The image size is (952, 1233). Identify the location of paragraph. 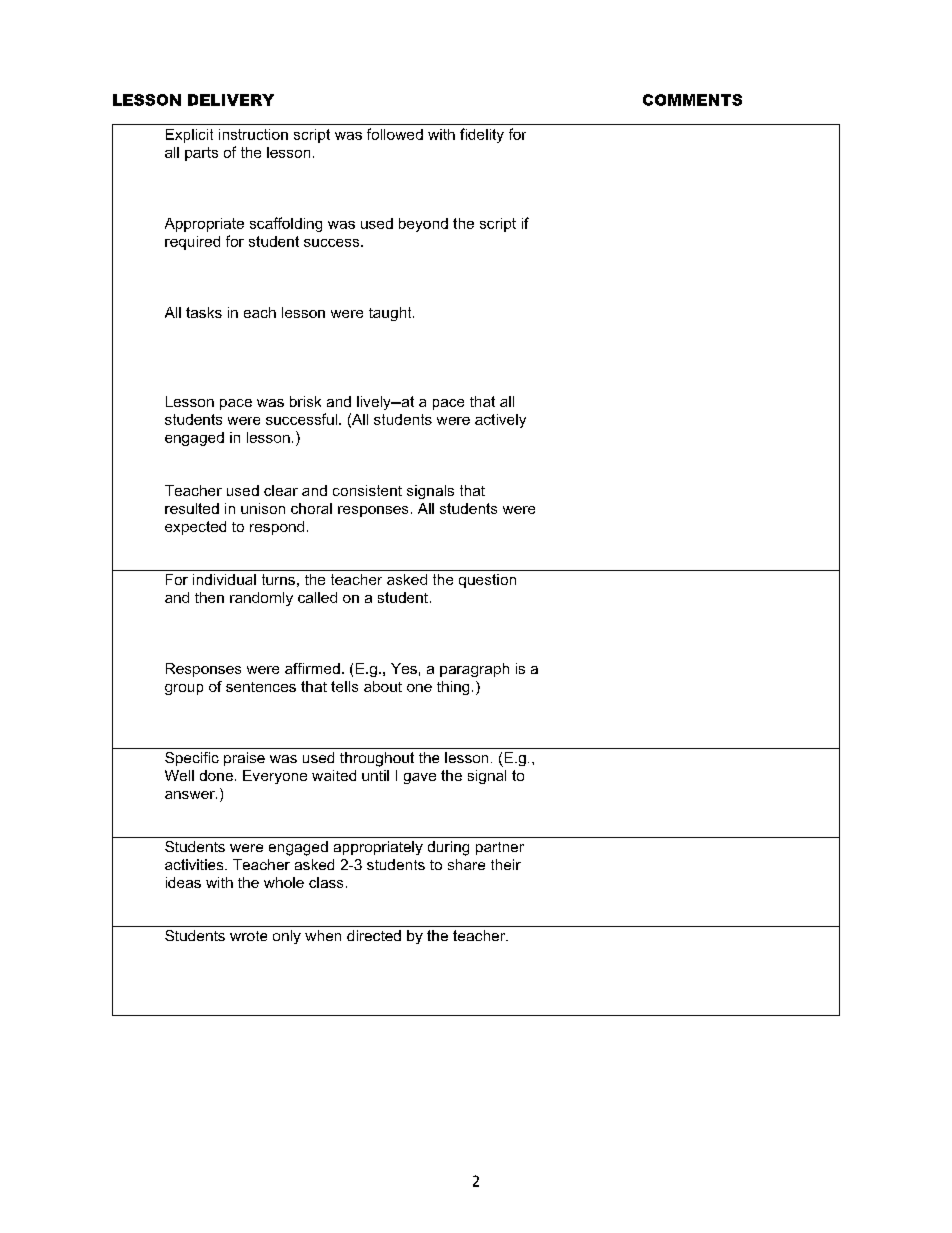
(474, 670).
